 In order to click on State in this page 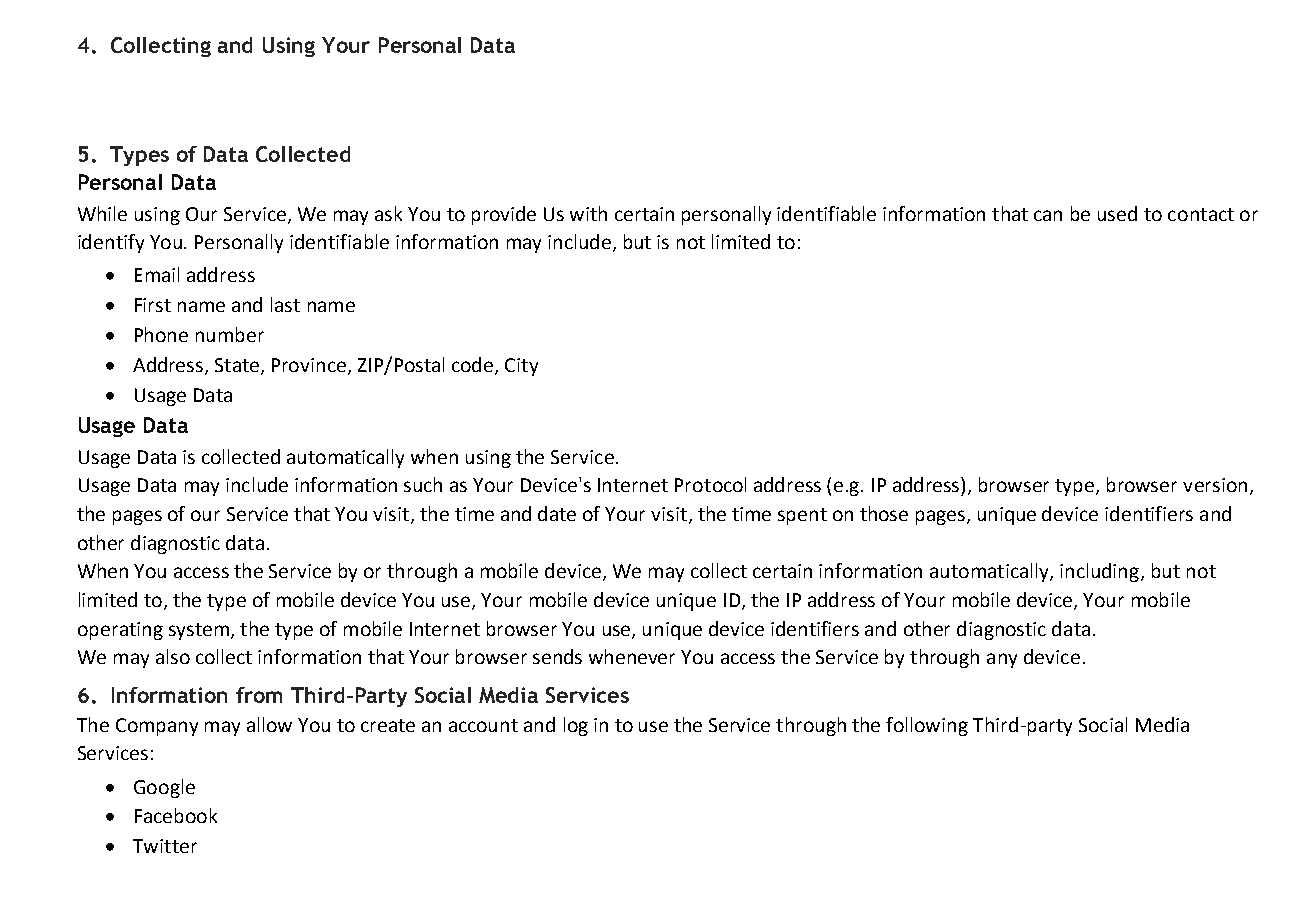, I will do `click(238, 366)`.
